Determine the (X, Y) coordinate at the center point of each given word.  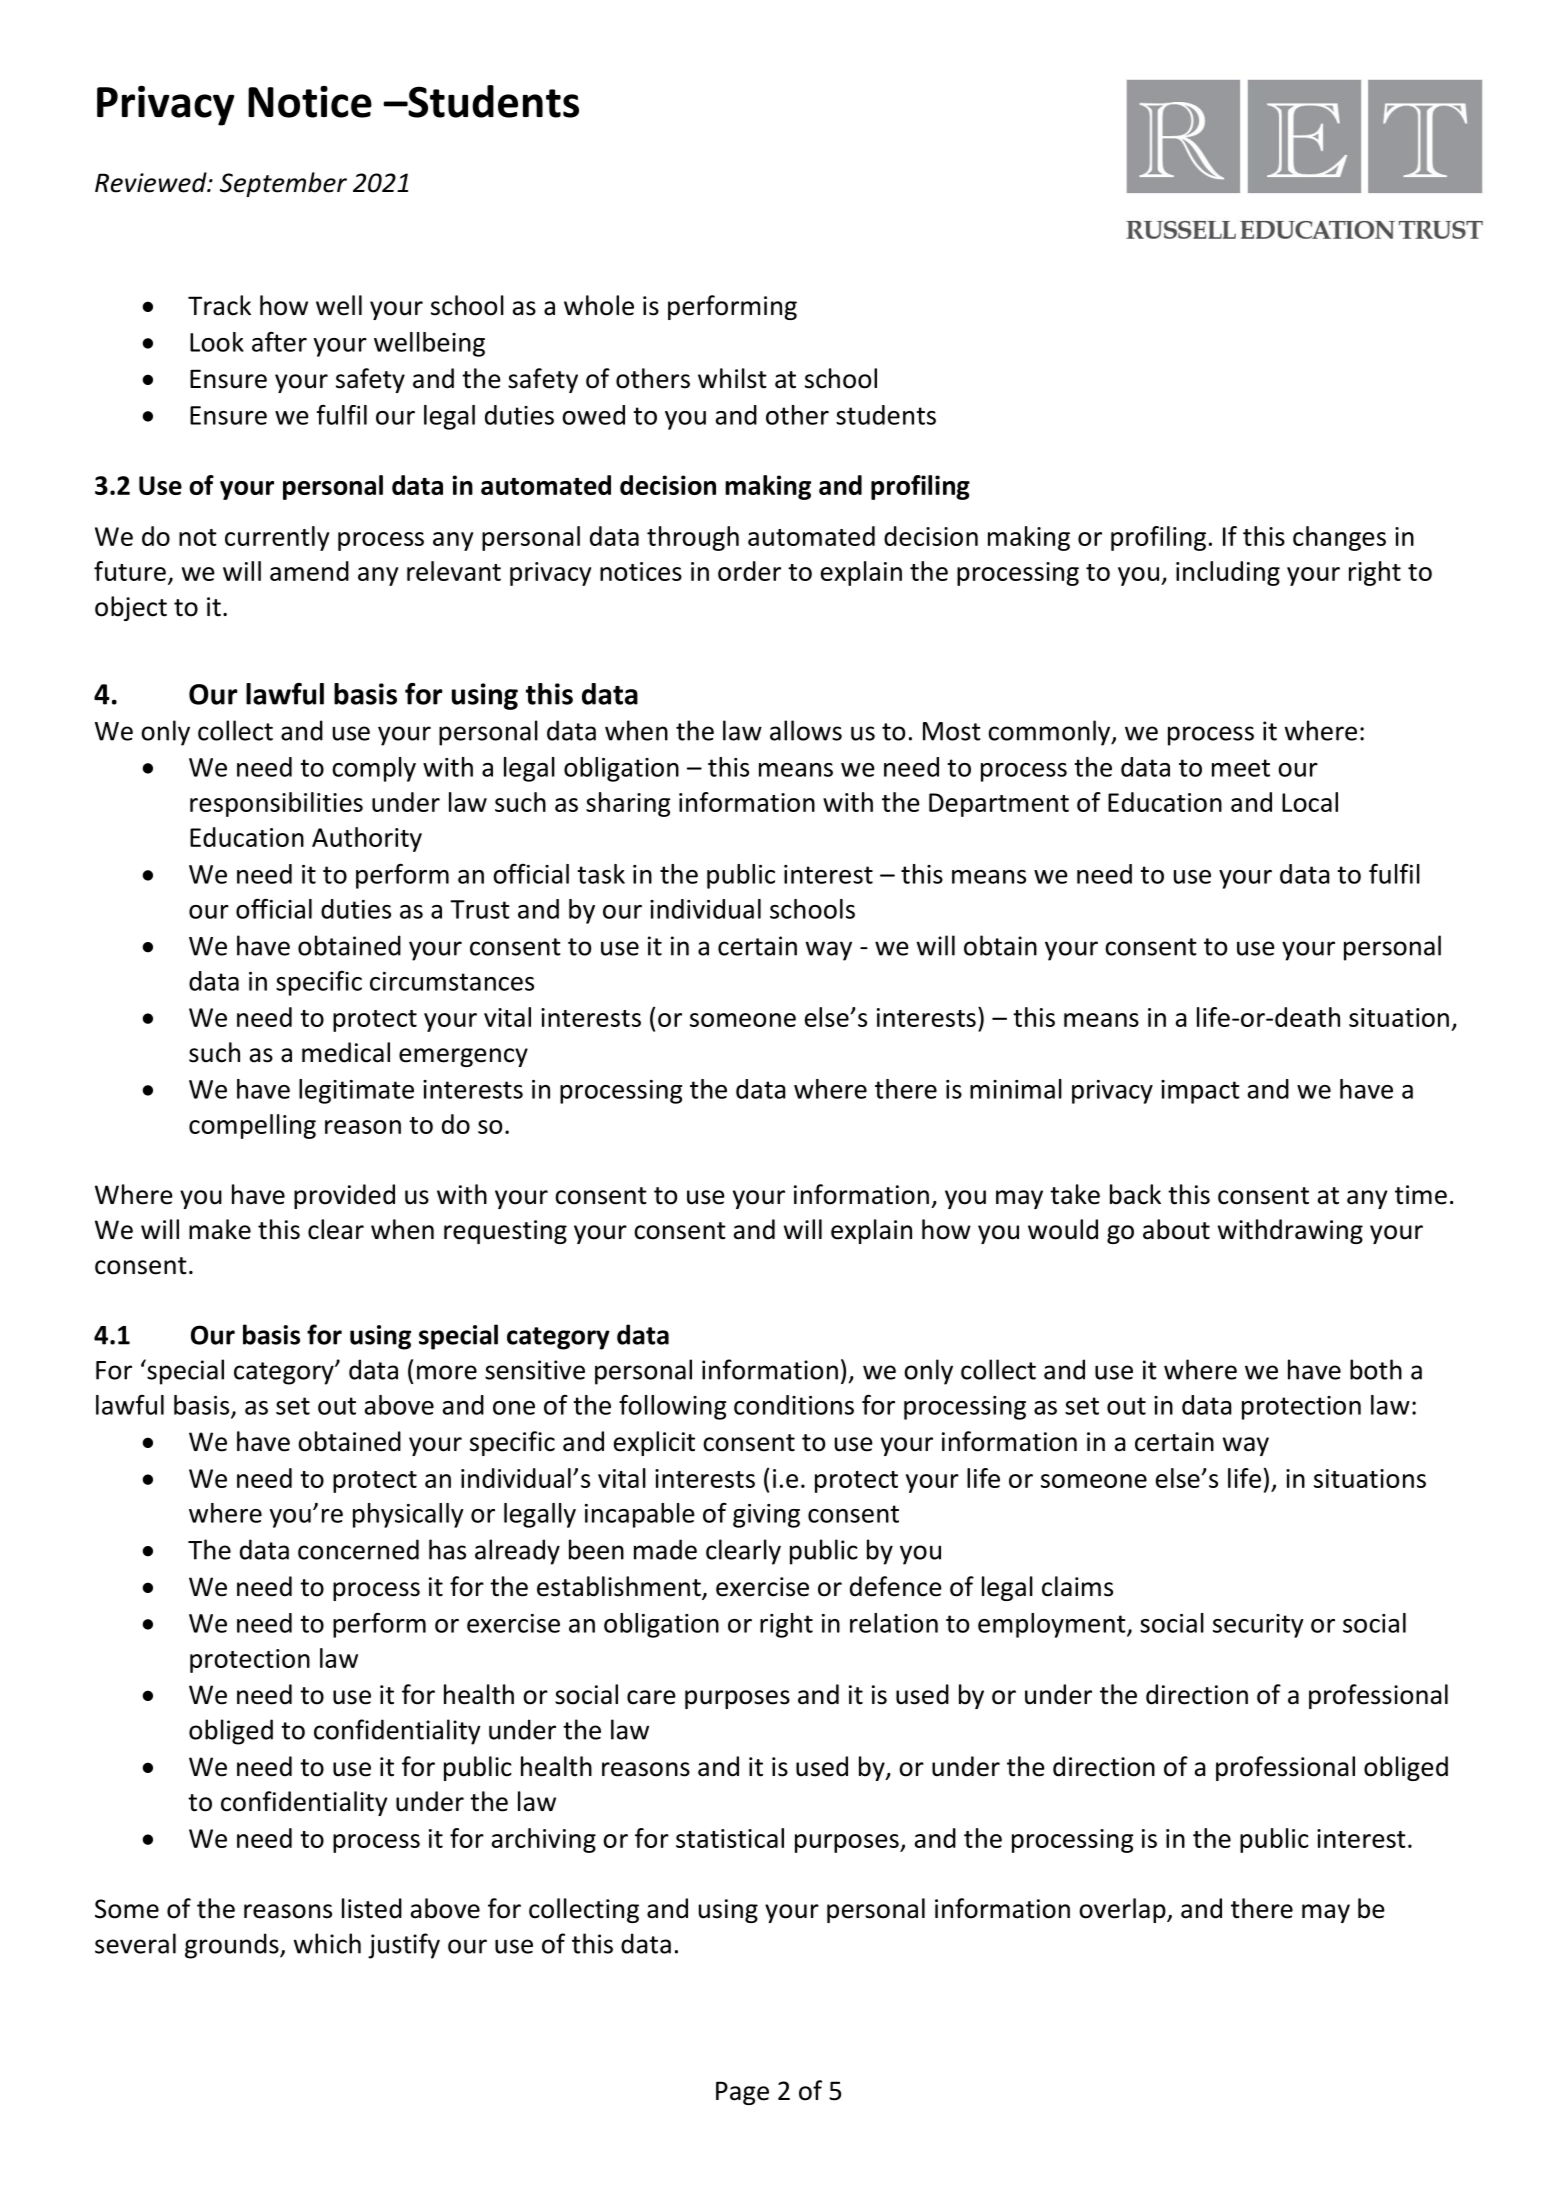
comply (374, 769)
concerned (358, 1549)
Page (742, 2093)
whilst (732, 378)
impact (1200, 1092)
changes (1339, 538)
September (283, 184)
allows (806, 730)
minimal (1016, 1089)
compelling (252, 1126)
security (1258, 1626)
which (327, 1943)
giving (766, 1516)
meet (1241, 768)
